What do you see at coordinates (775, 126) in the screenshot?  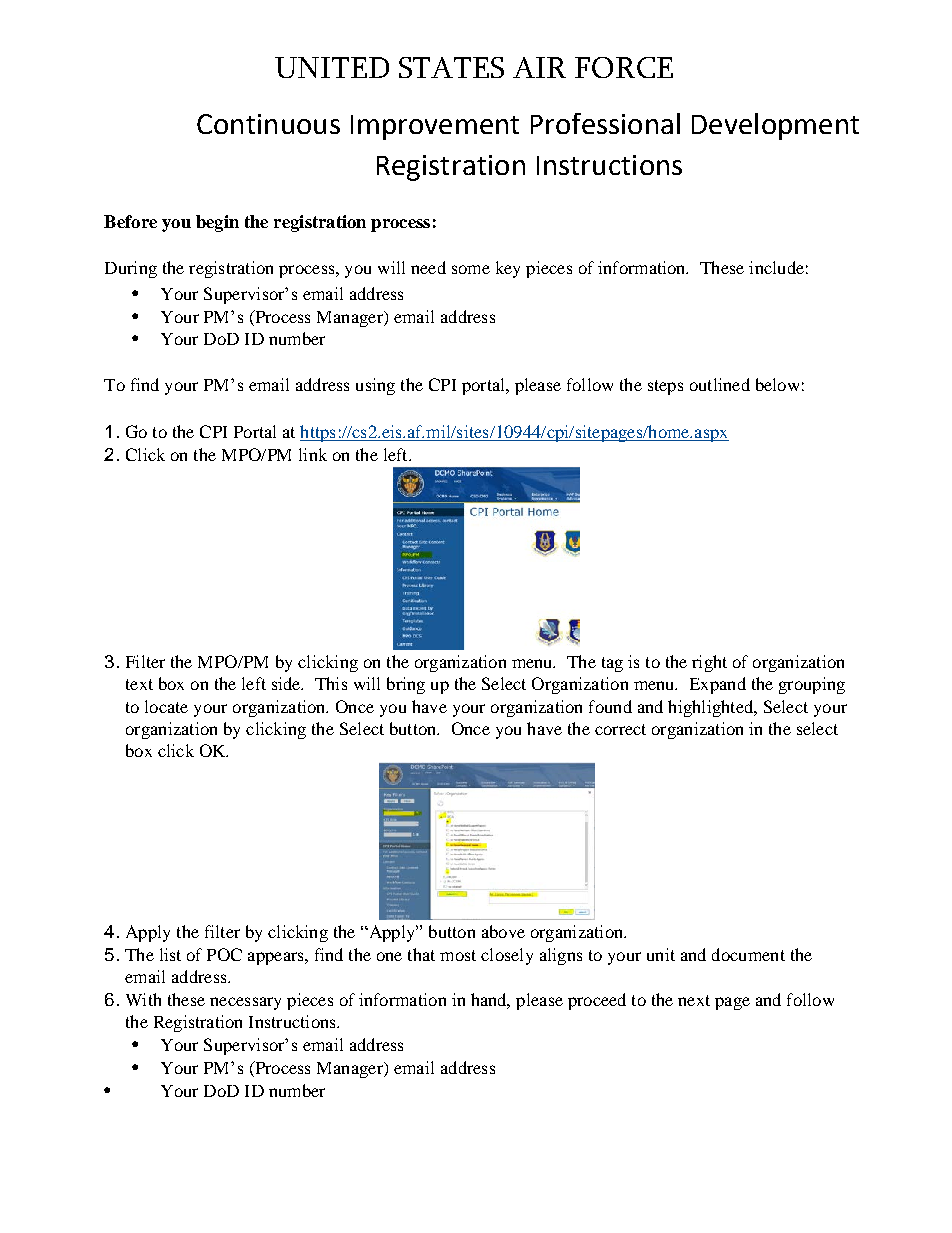 I see `Development` at bounding box center [775, 126].
